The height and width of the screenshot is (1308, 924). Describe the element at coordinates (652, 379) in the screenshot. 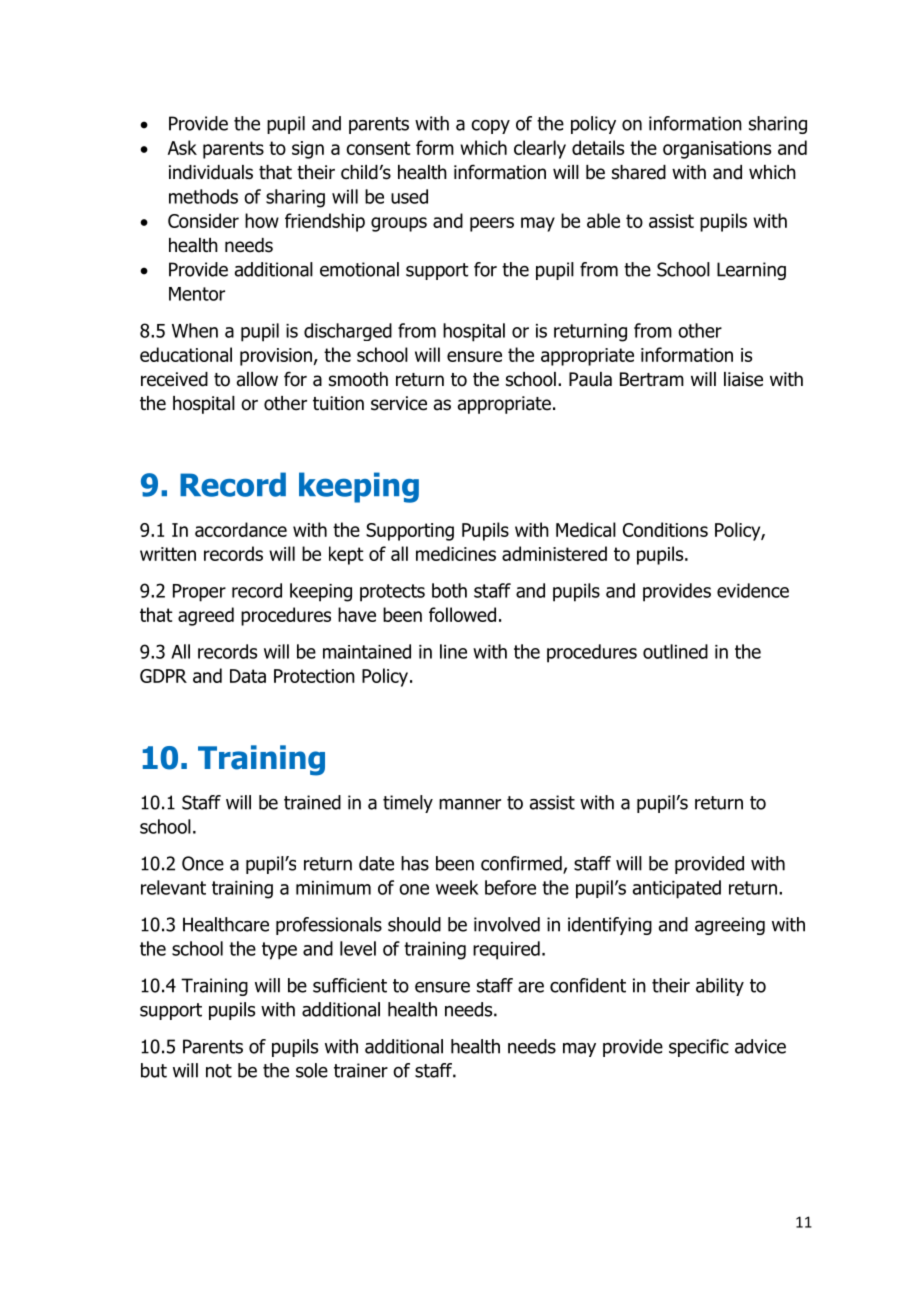

I see `Bertram` at that location.
